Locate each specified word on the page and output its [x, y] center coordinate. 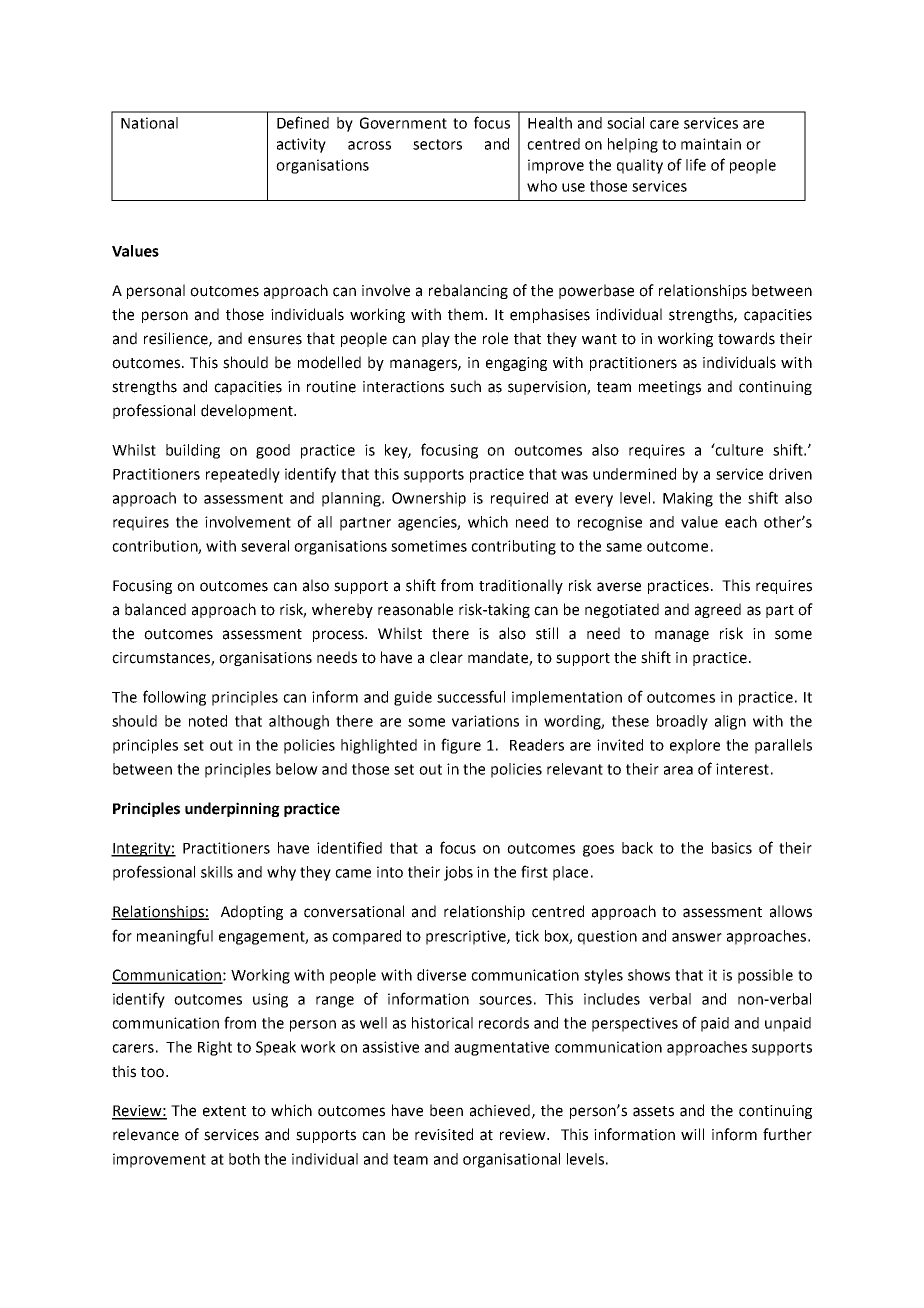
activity [301, 145]
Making [688, 499]
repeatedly [243, 475]
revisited [444, 1134]
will [692, 1134]
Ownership [429, 499]
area [678, 770]
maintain [711, 144]
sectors [437, 144]
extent [224, 1111]
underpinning [232, 809]
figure [461, 746]
